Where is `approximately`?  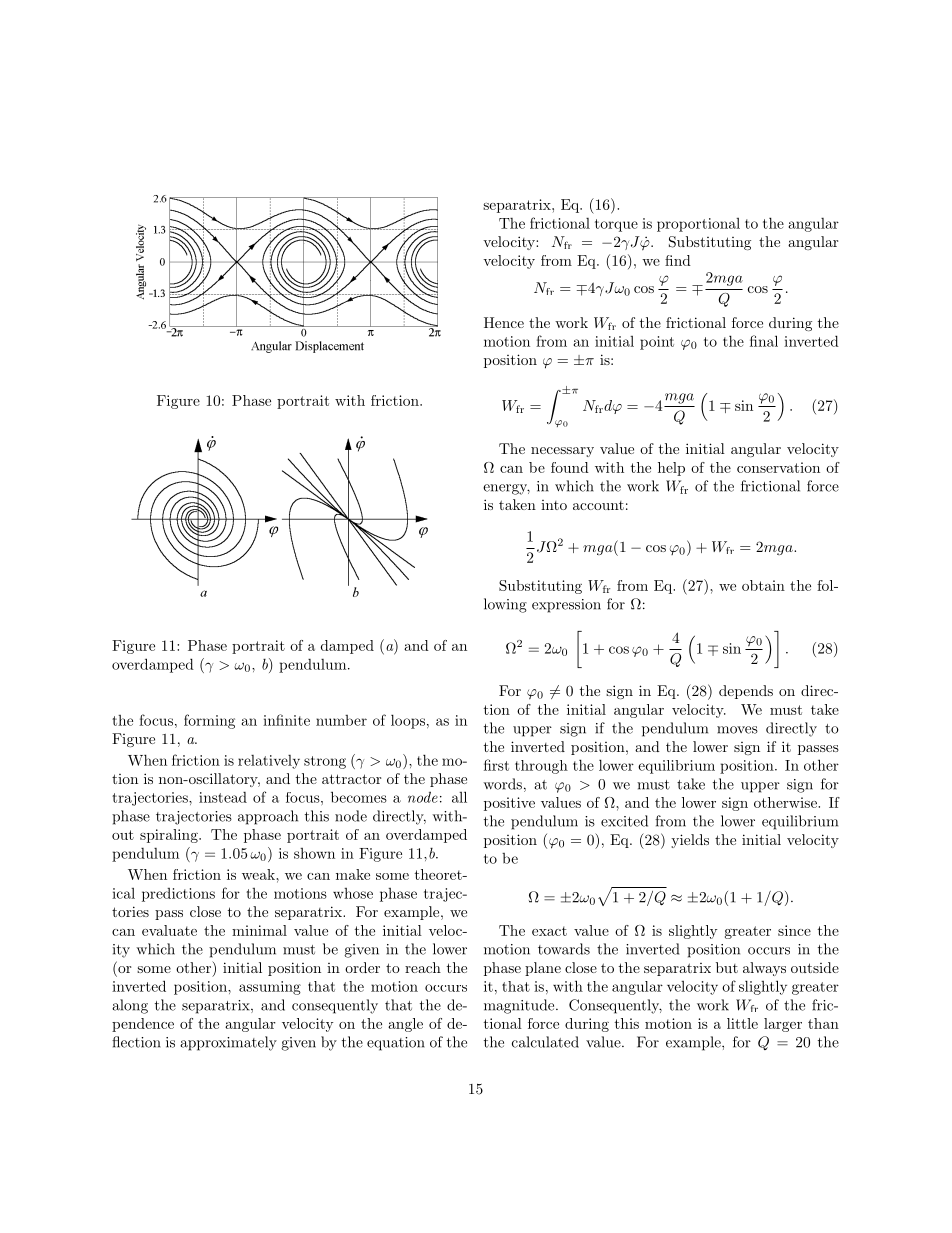
approximately is located at coordinates (228, 1043).
